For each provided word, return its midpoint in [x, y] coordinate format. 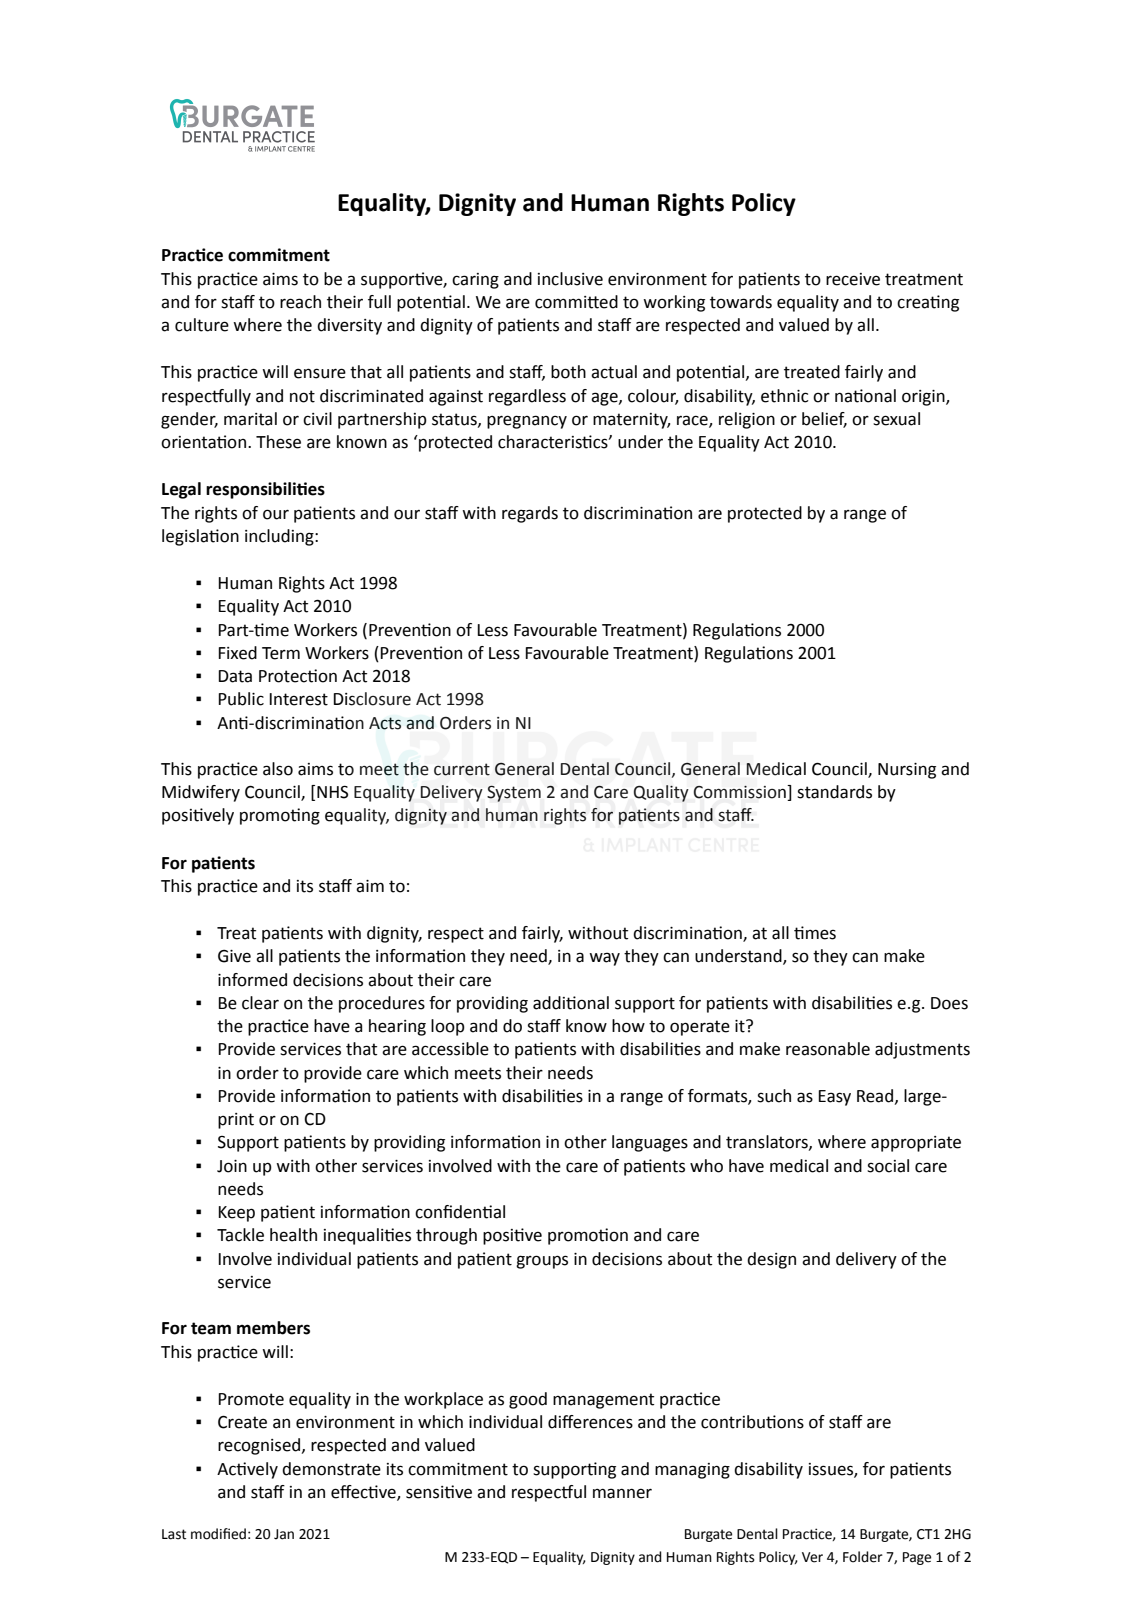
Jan [284, 1534]
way [604, 959]
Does [949, 1003]
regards [530, 514]
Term [281, 653]
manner [622, 1493]
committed [576, 302]
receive [853, 279]
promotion [588, 1236]
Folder [863, 1557]
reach [300, 302]
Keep [236, 1214]
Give [234, 956]
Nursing [907, 771]
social [888, 1166]
